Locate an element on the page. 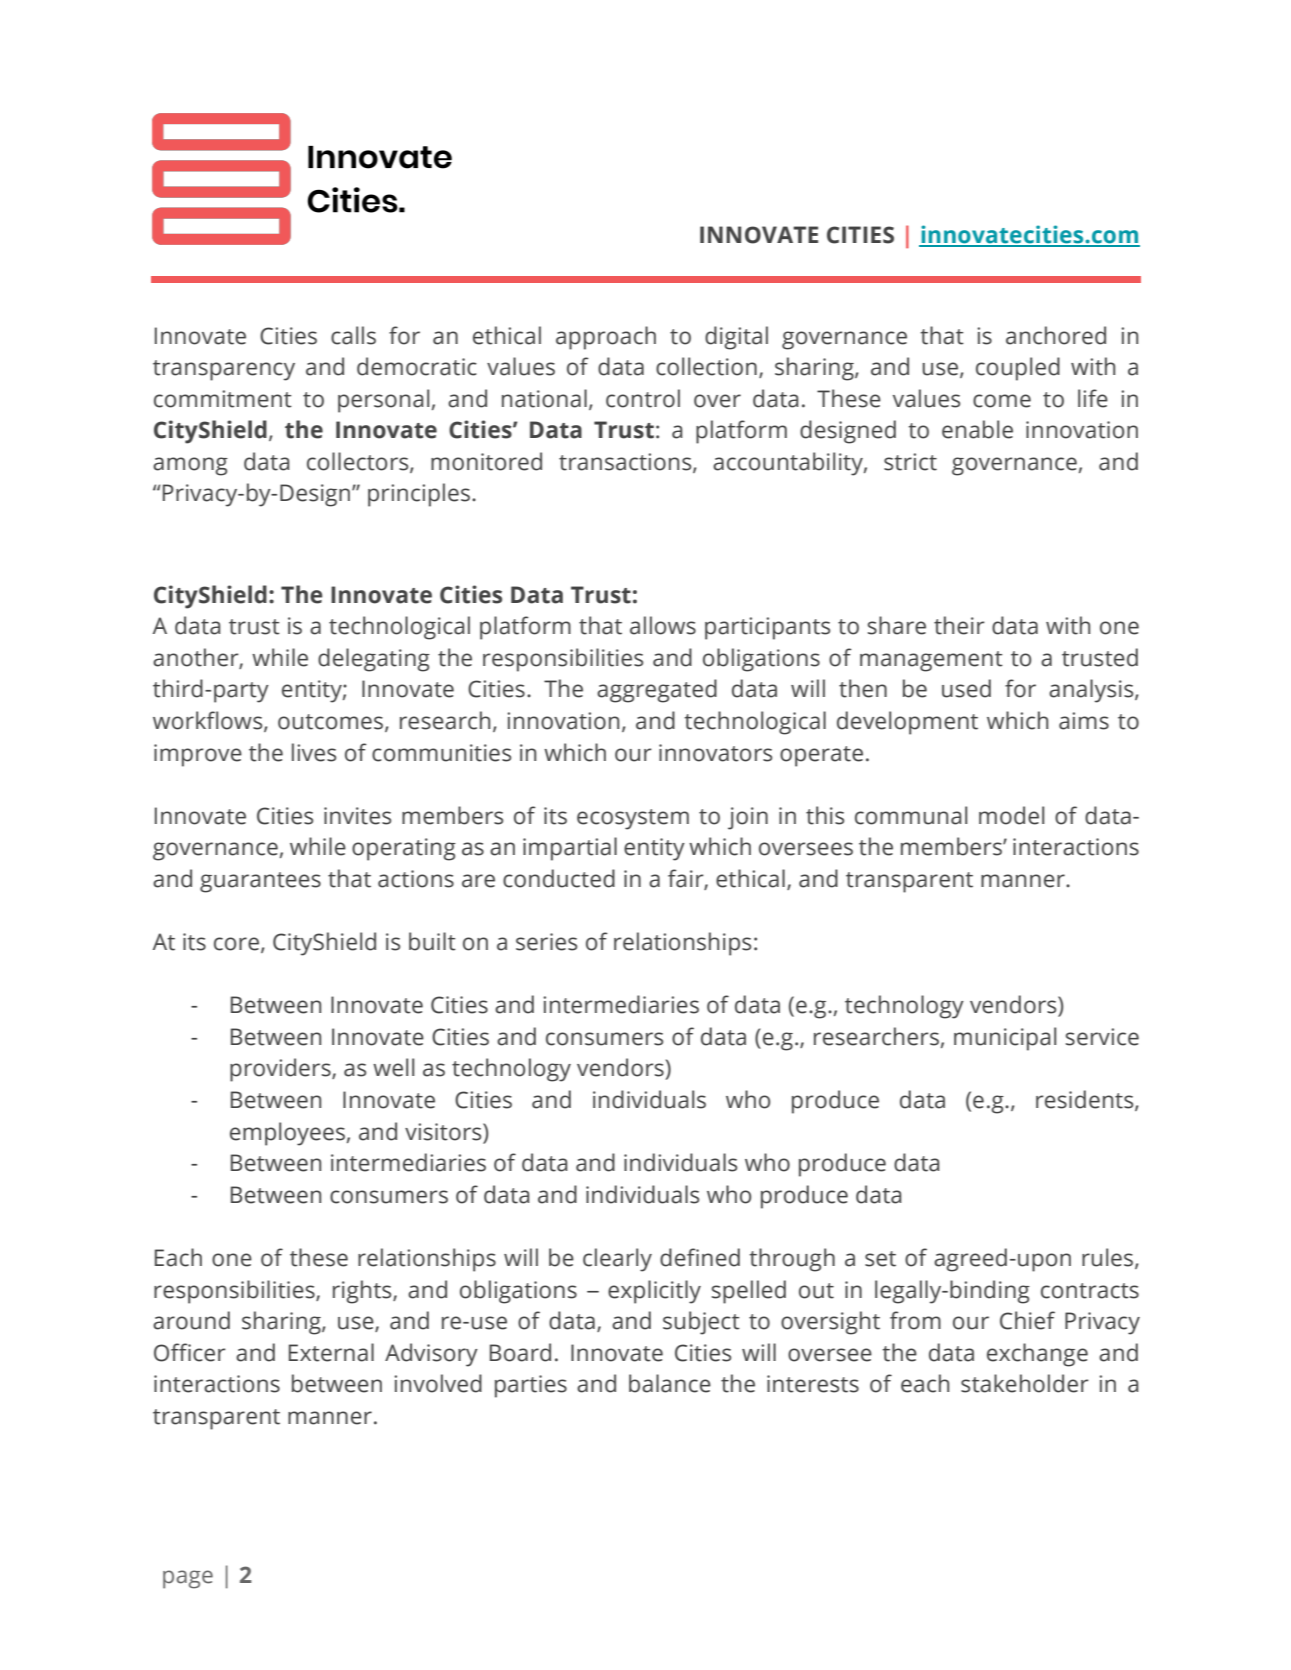 Image resolution: width=1291 pixels, height=1670 pixels. series is located at coordinates (546, 942).
